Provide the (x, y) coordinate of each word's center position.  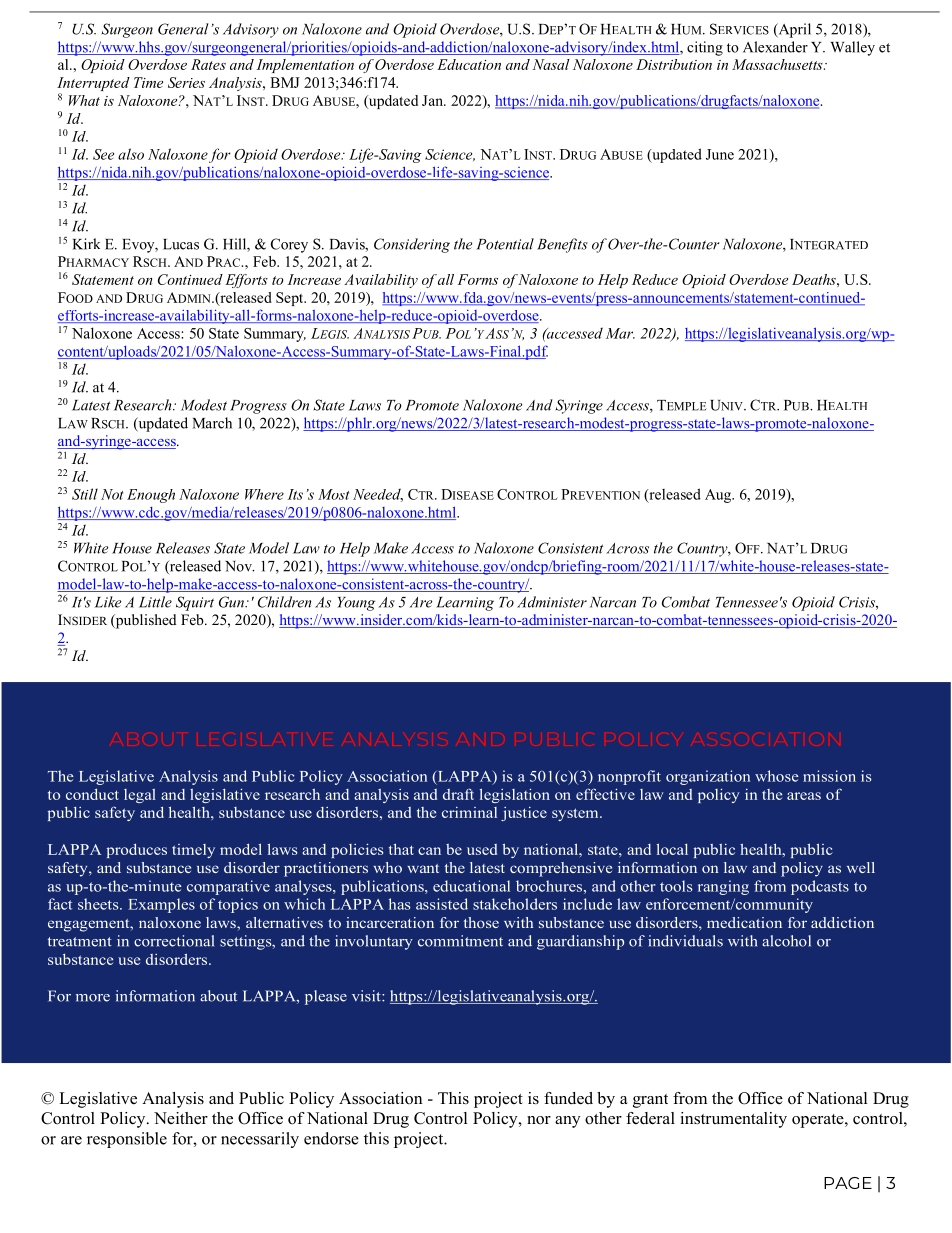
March (212, 423)
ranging (723, 887)
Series (186, 82)
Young (356, 604)
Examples (161, 905)
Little (155, 602)
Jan (434, 100)
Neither (181, 1118)
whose (777, 776)
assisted (442, 904)
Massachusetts (778, 64)
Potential (505, 244)
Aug (719, 496)
